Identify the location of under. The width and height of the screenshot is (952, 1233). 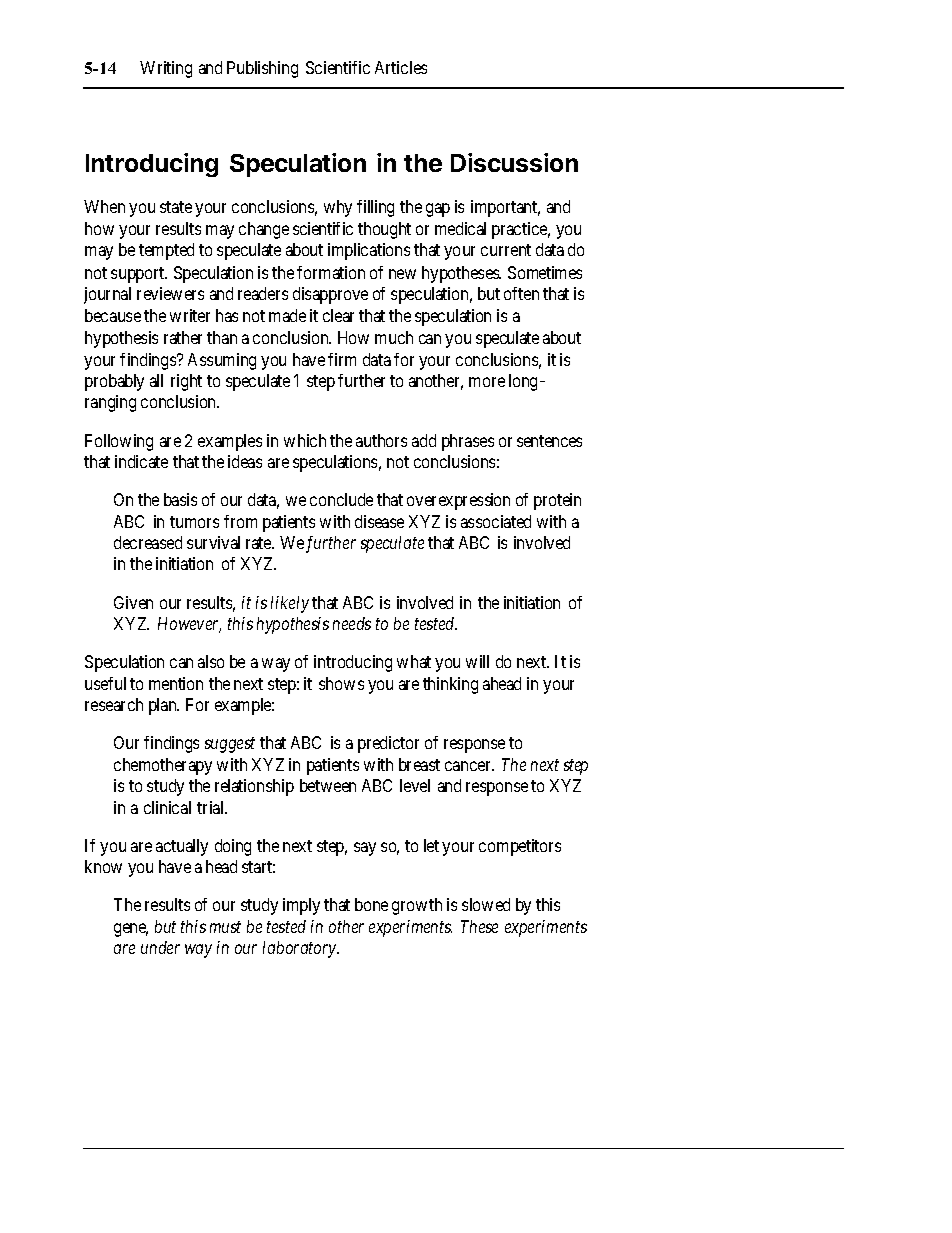
(160, 947).
